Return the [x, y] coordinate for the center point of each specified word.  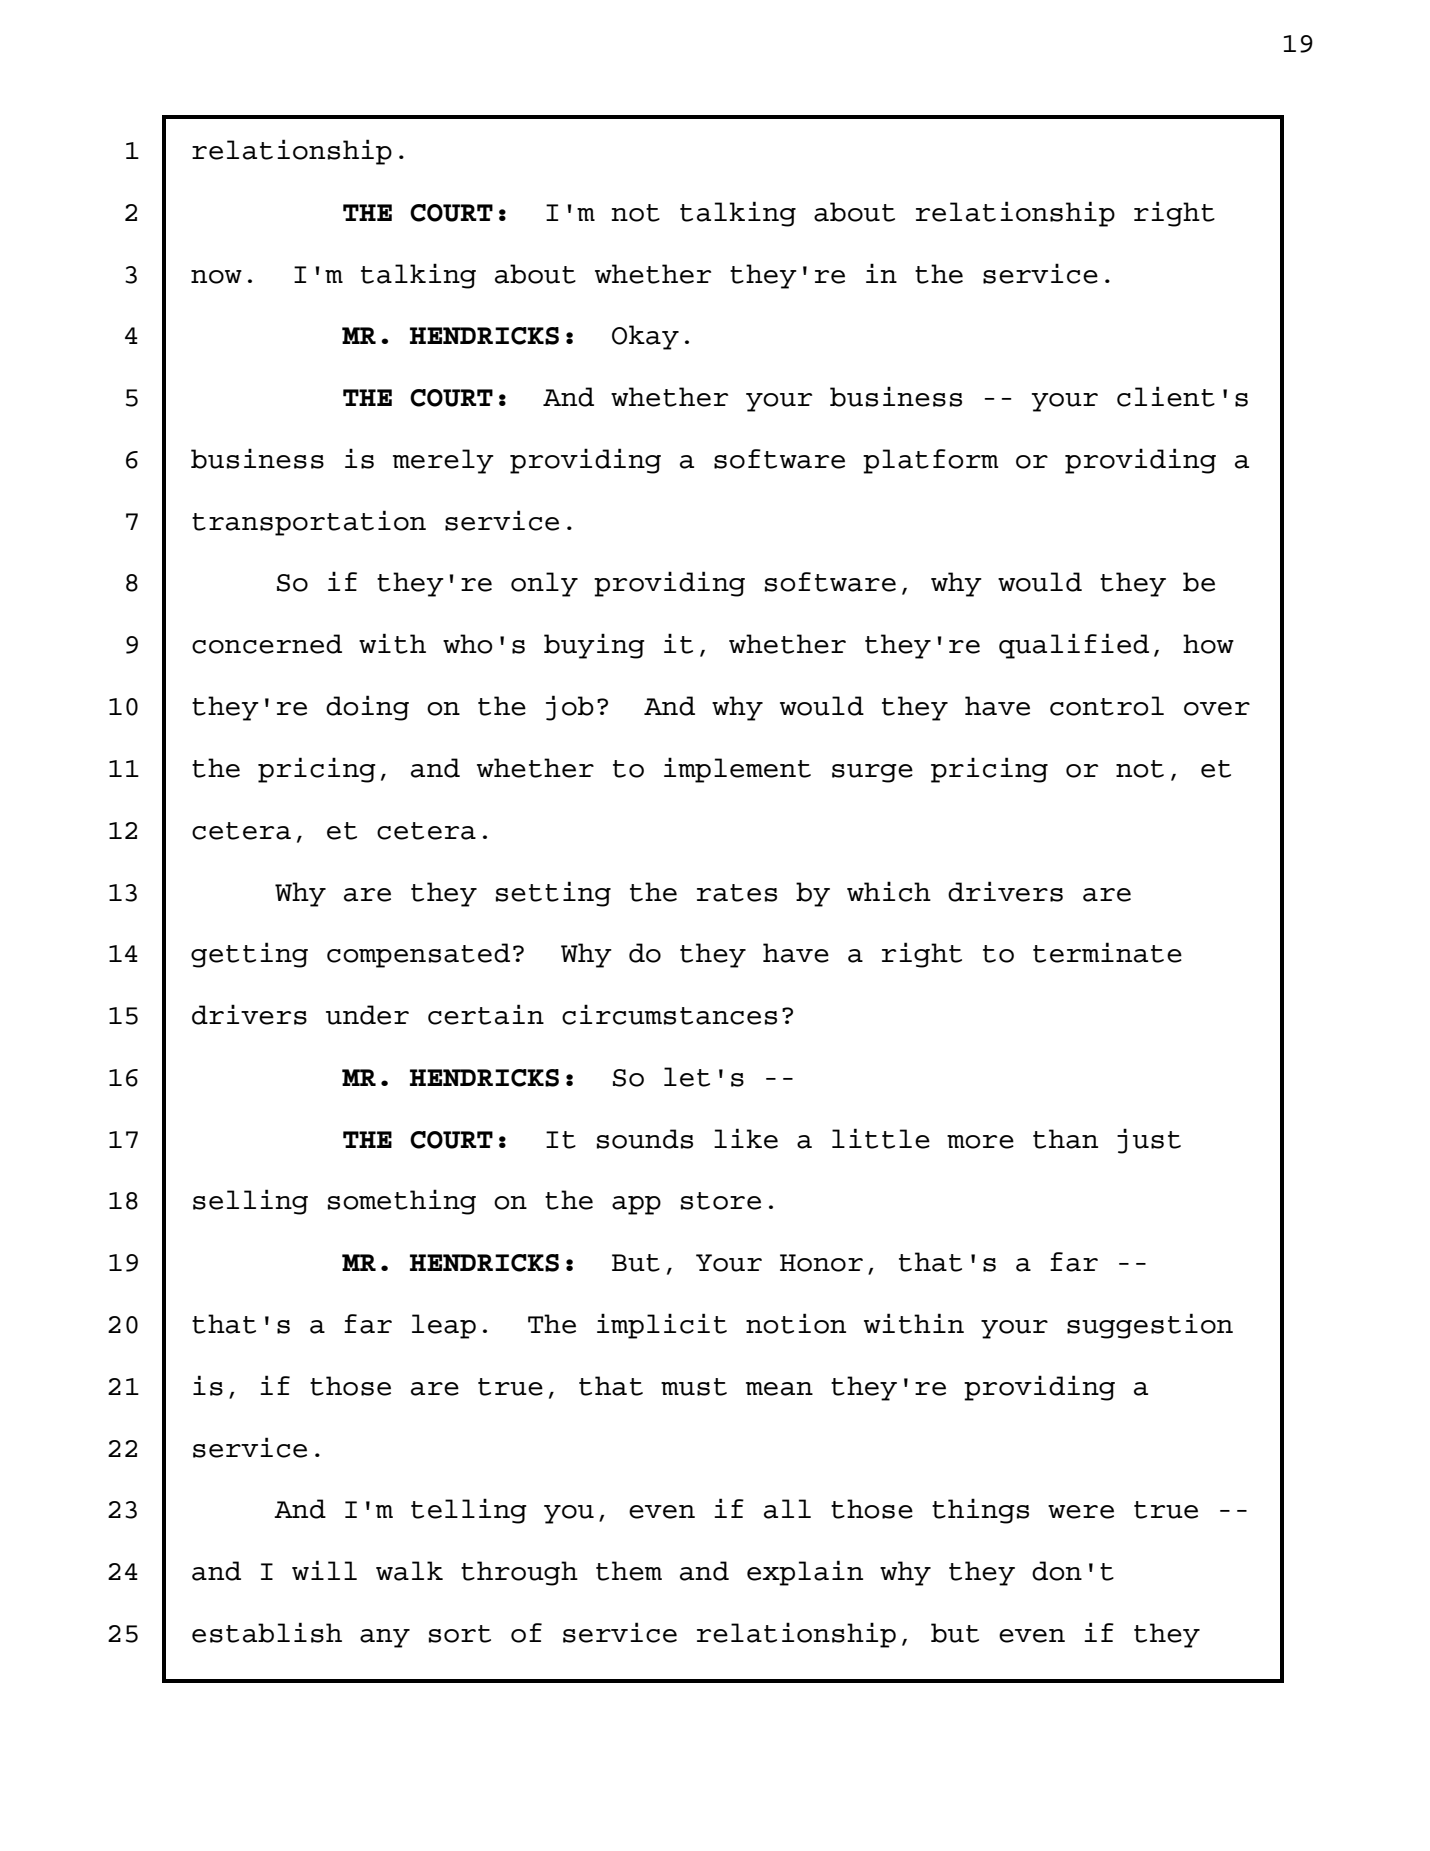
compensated [418, 955]
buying [594, 646]
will [324, 1570]
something [402, 1202]
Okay [645, 337]
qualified [1074, 646]
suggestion [1150, 1326]
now [216, 277]
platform [931, 461]
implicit [662, 1326]
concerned [267, 644]
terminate [1107, 952]
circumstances [669, 1014]
